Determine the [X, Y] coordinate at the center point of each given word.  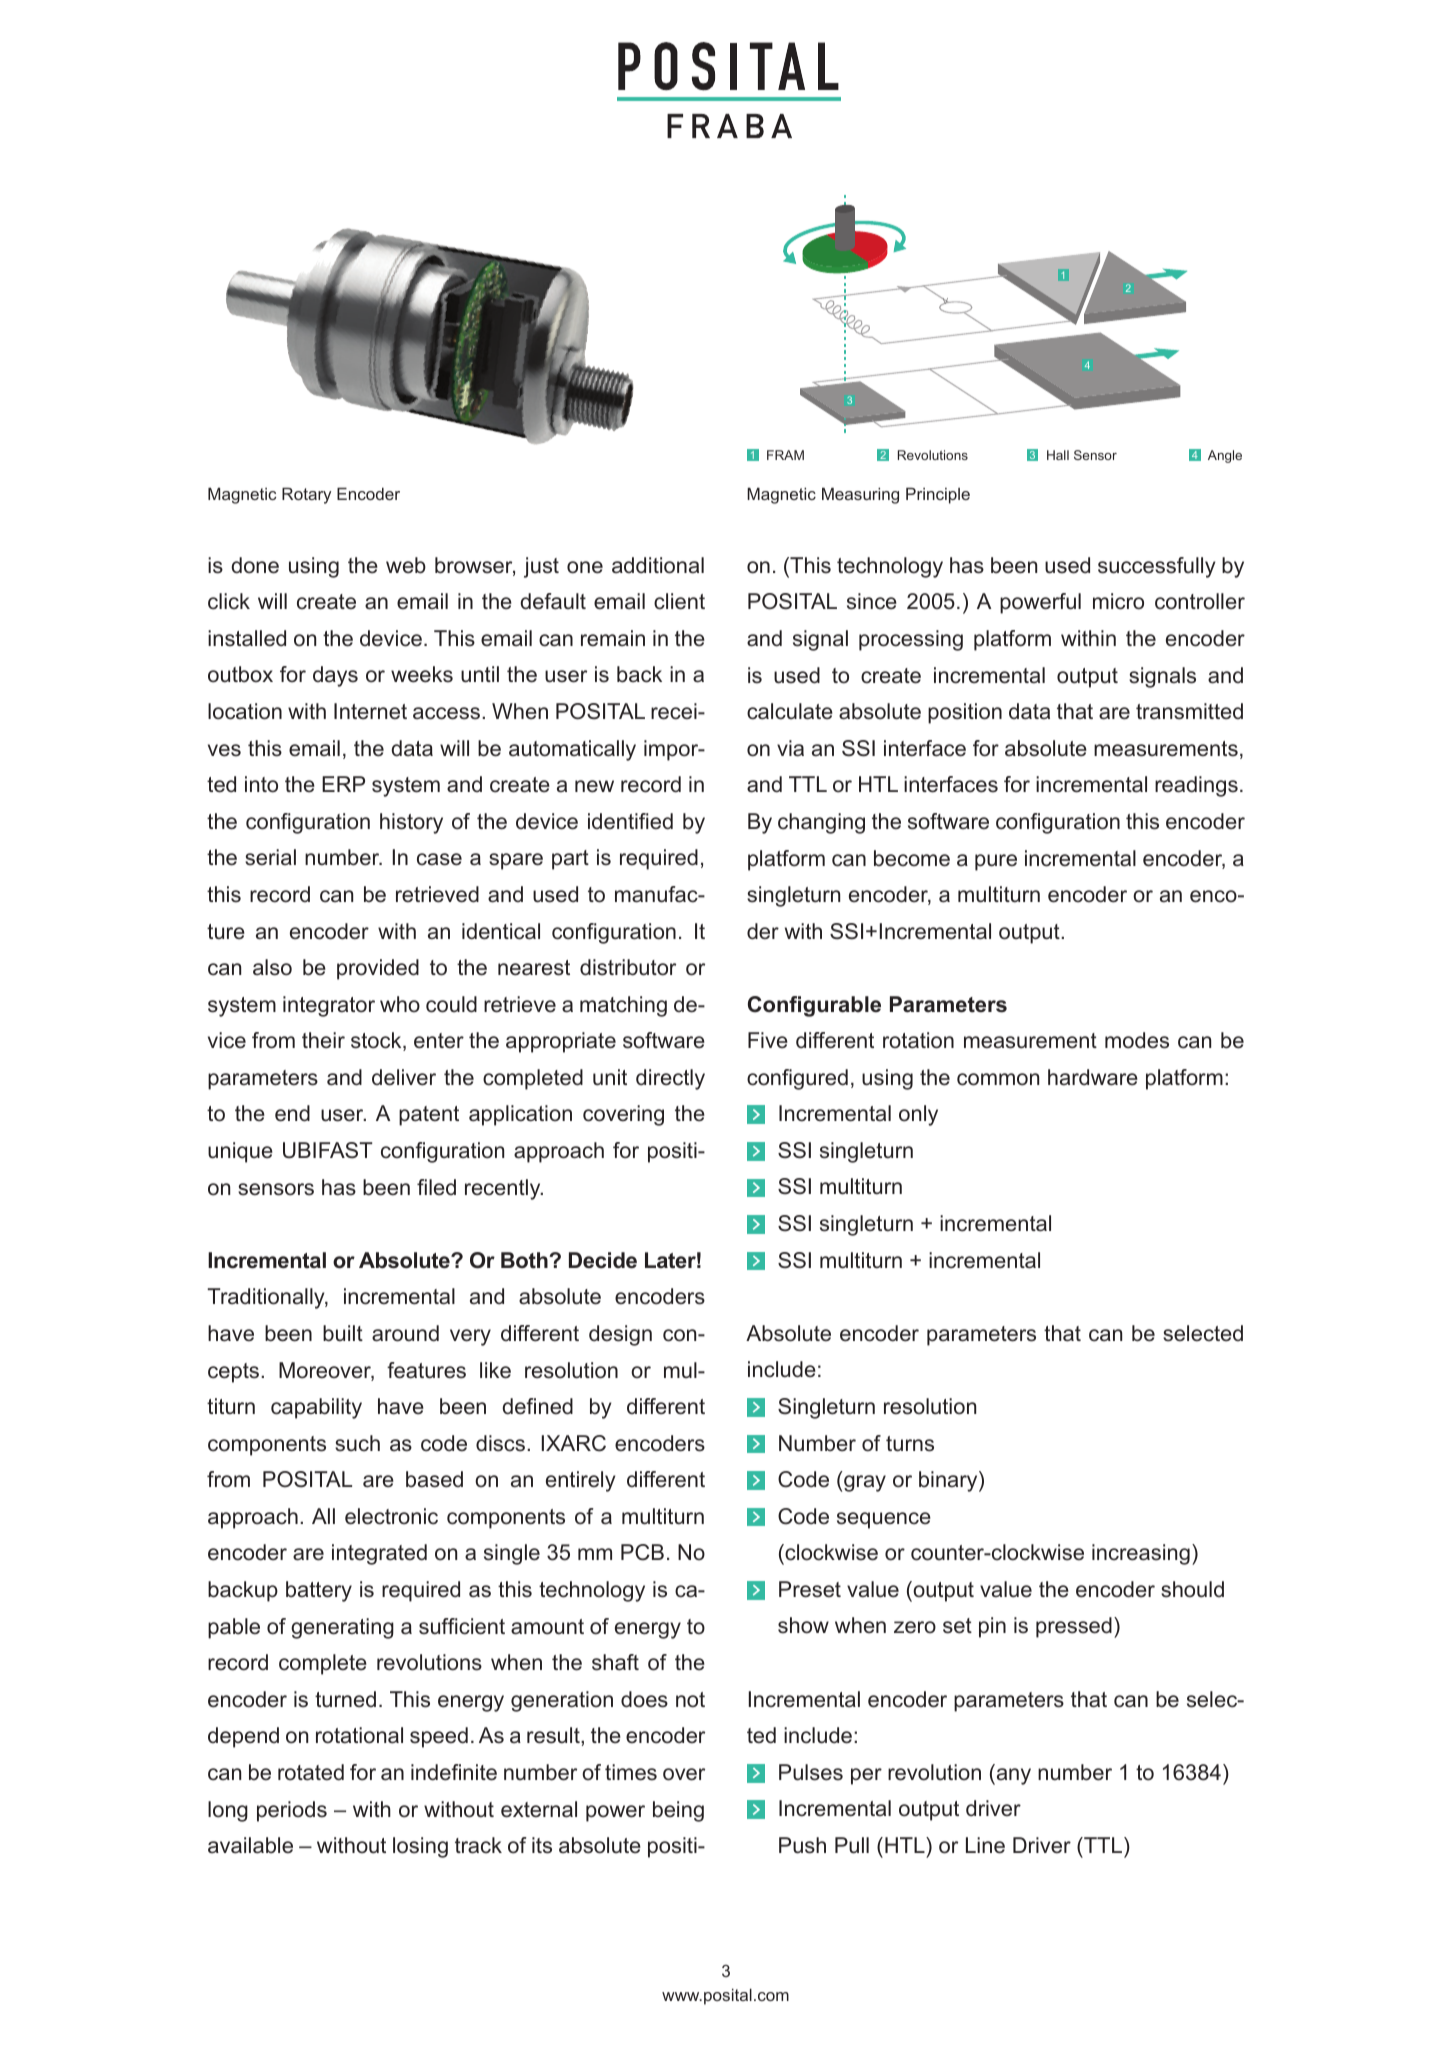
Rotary [306, 495]
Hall [1058, 455]
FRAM [785, 455]
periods [292, 1811]
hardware [1093, 1077]
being [678, 1811]
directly [670, 1079]
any [1012, 1776]
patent [429, 1116]
